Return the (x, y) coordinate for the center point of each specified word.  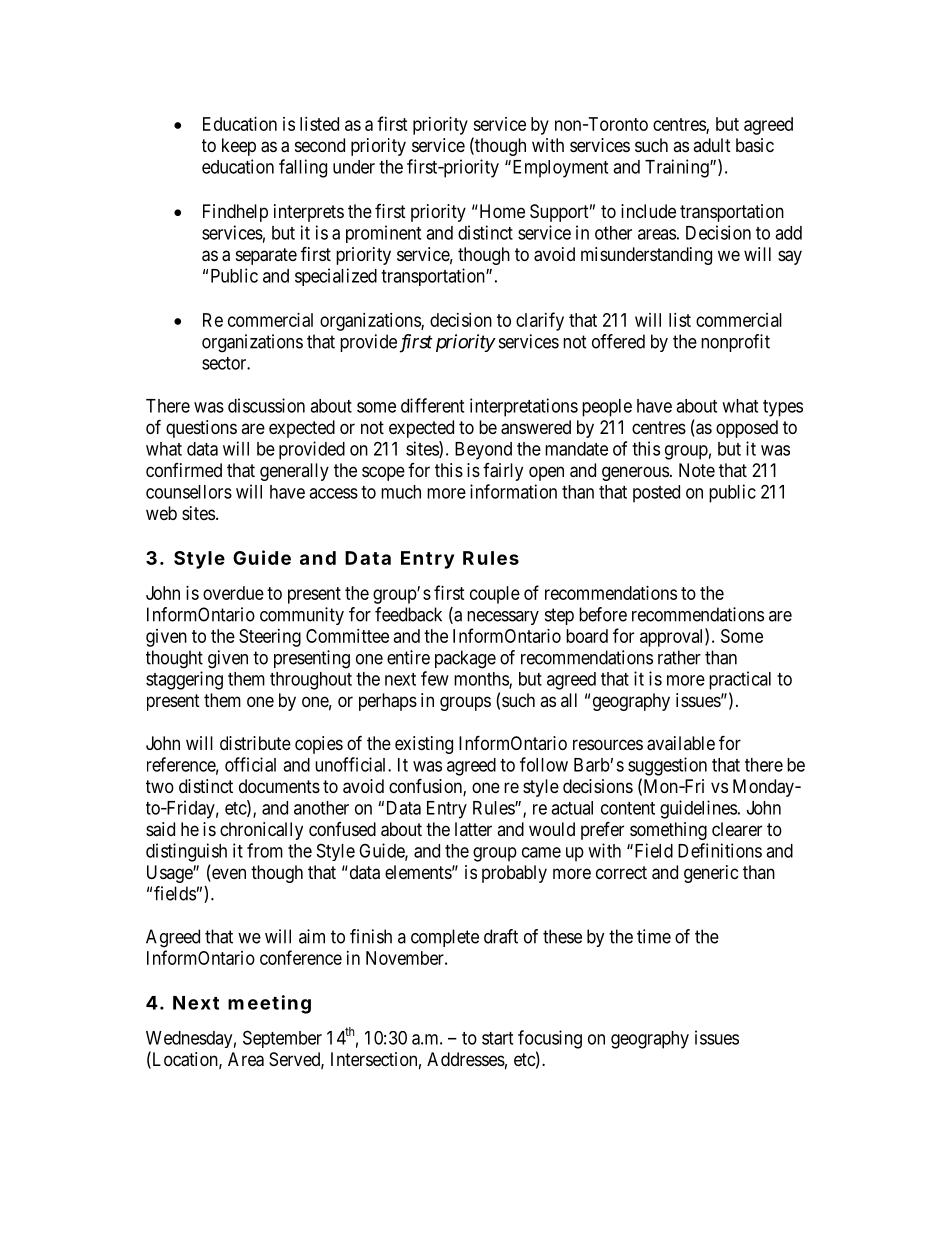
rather (679, 657)
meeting (269, 1004)
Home (501, 211)
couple (495, 595)
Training (678, 168)
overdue (233, 593)
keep (239, 147)
